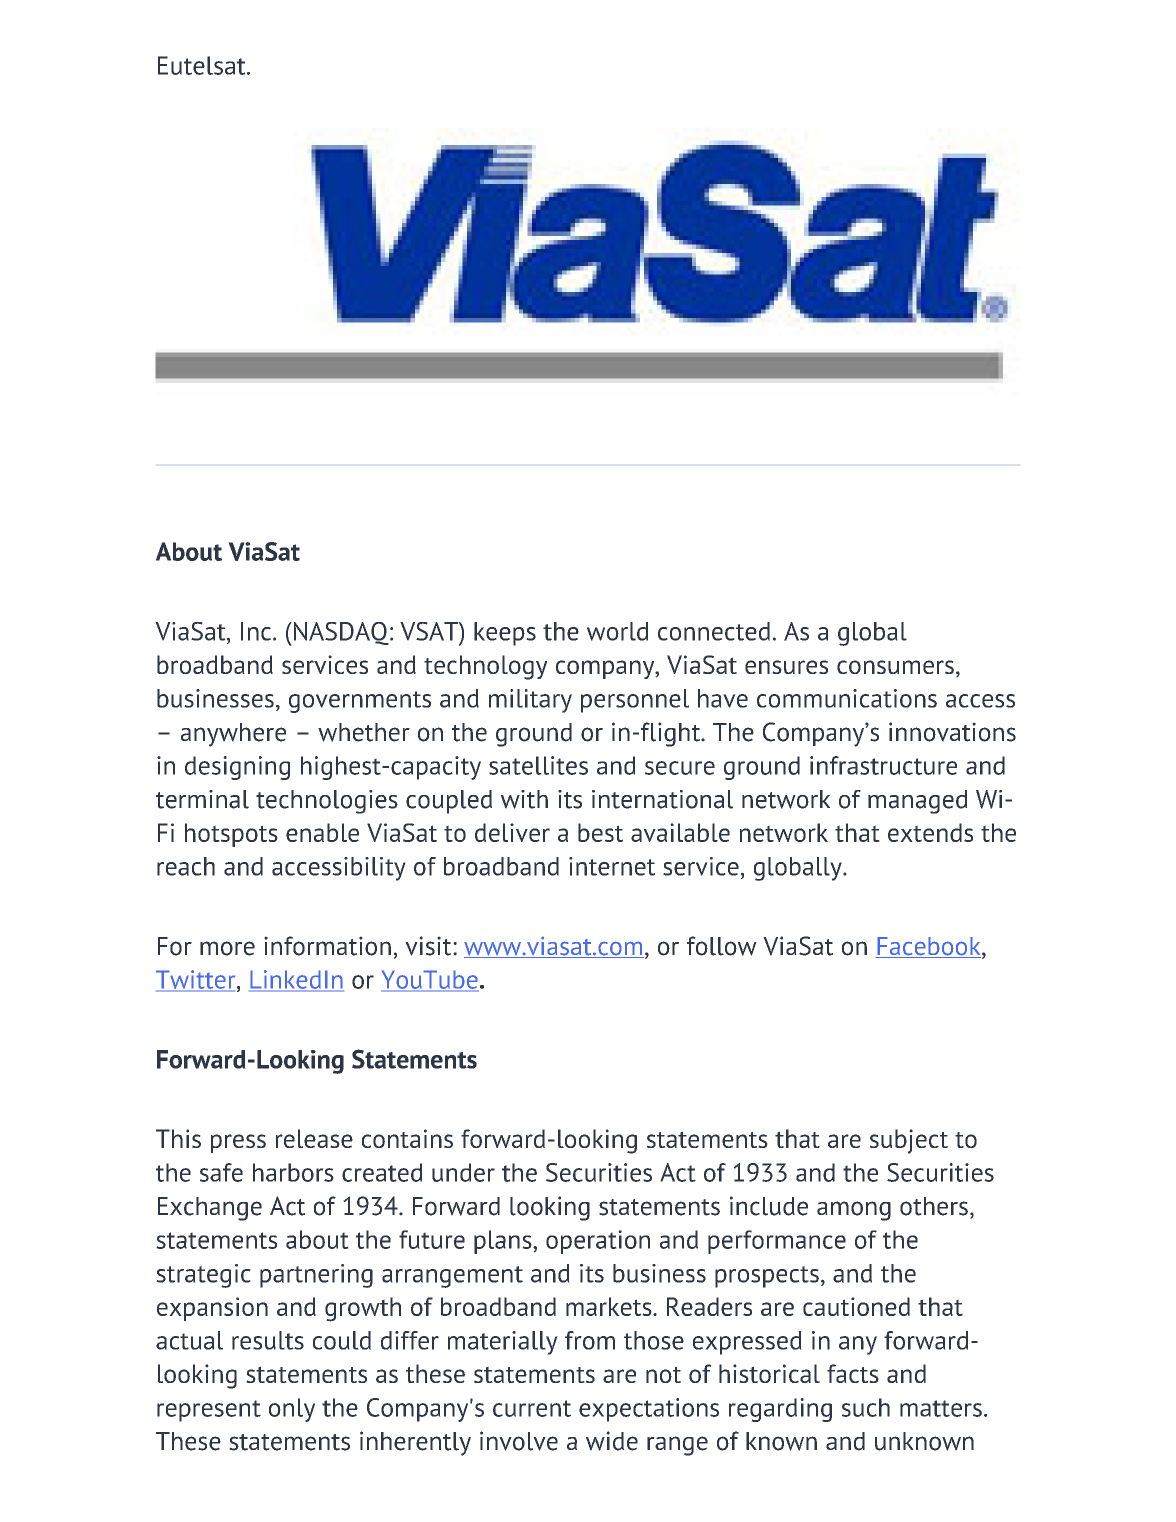 This document has height=1522, width=1176. I want to click on Exchange, so click(210, 1209).
